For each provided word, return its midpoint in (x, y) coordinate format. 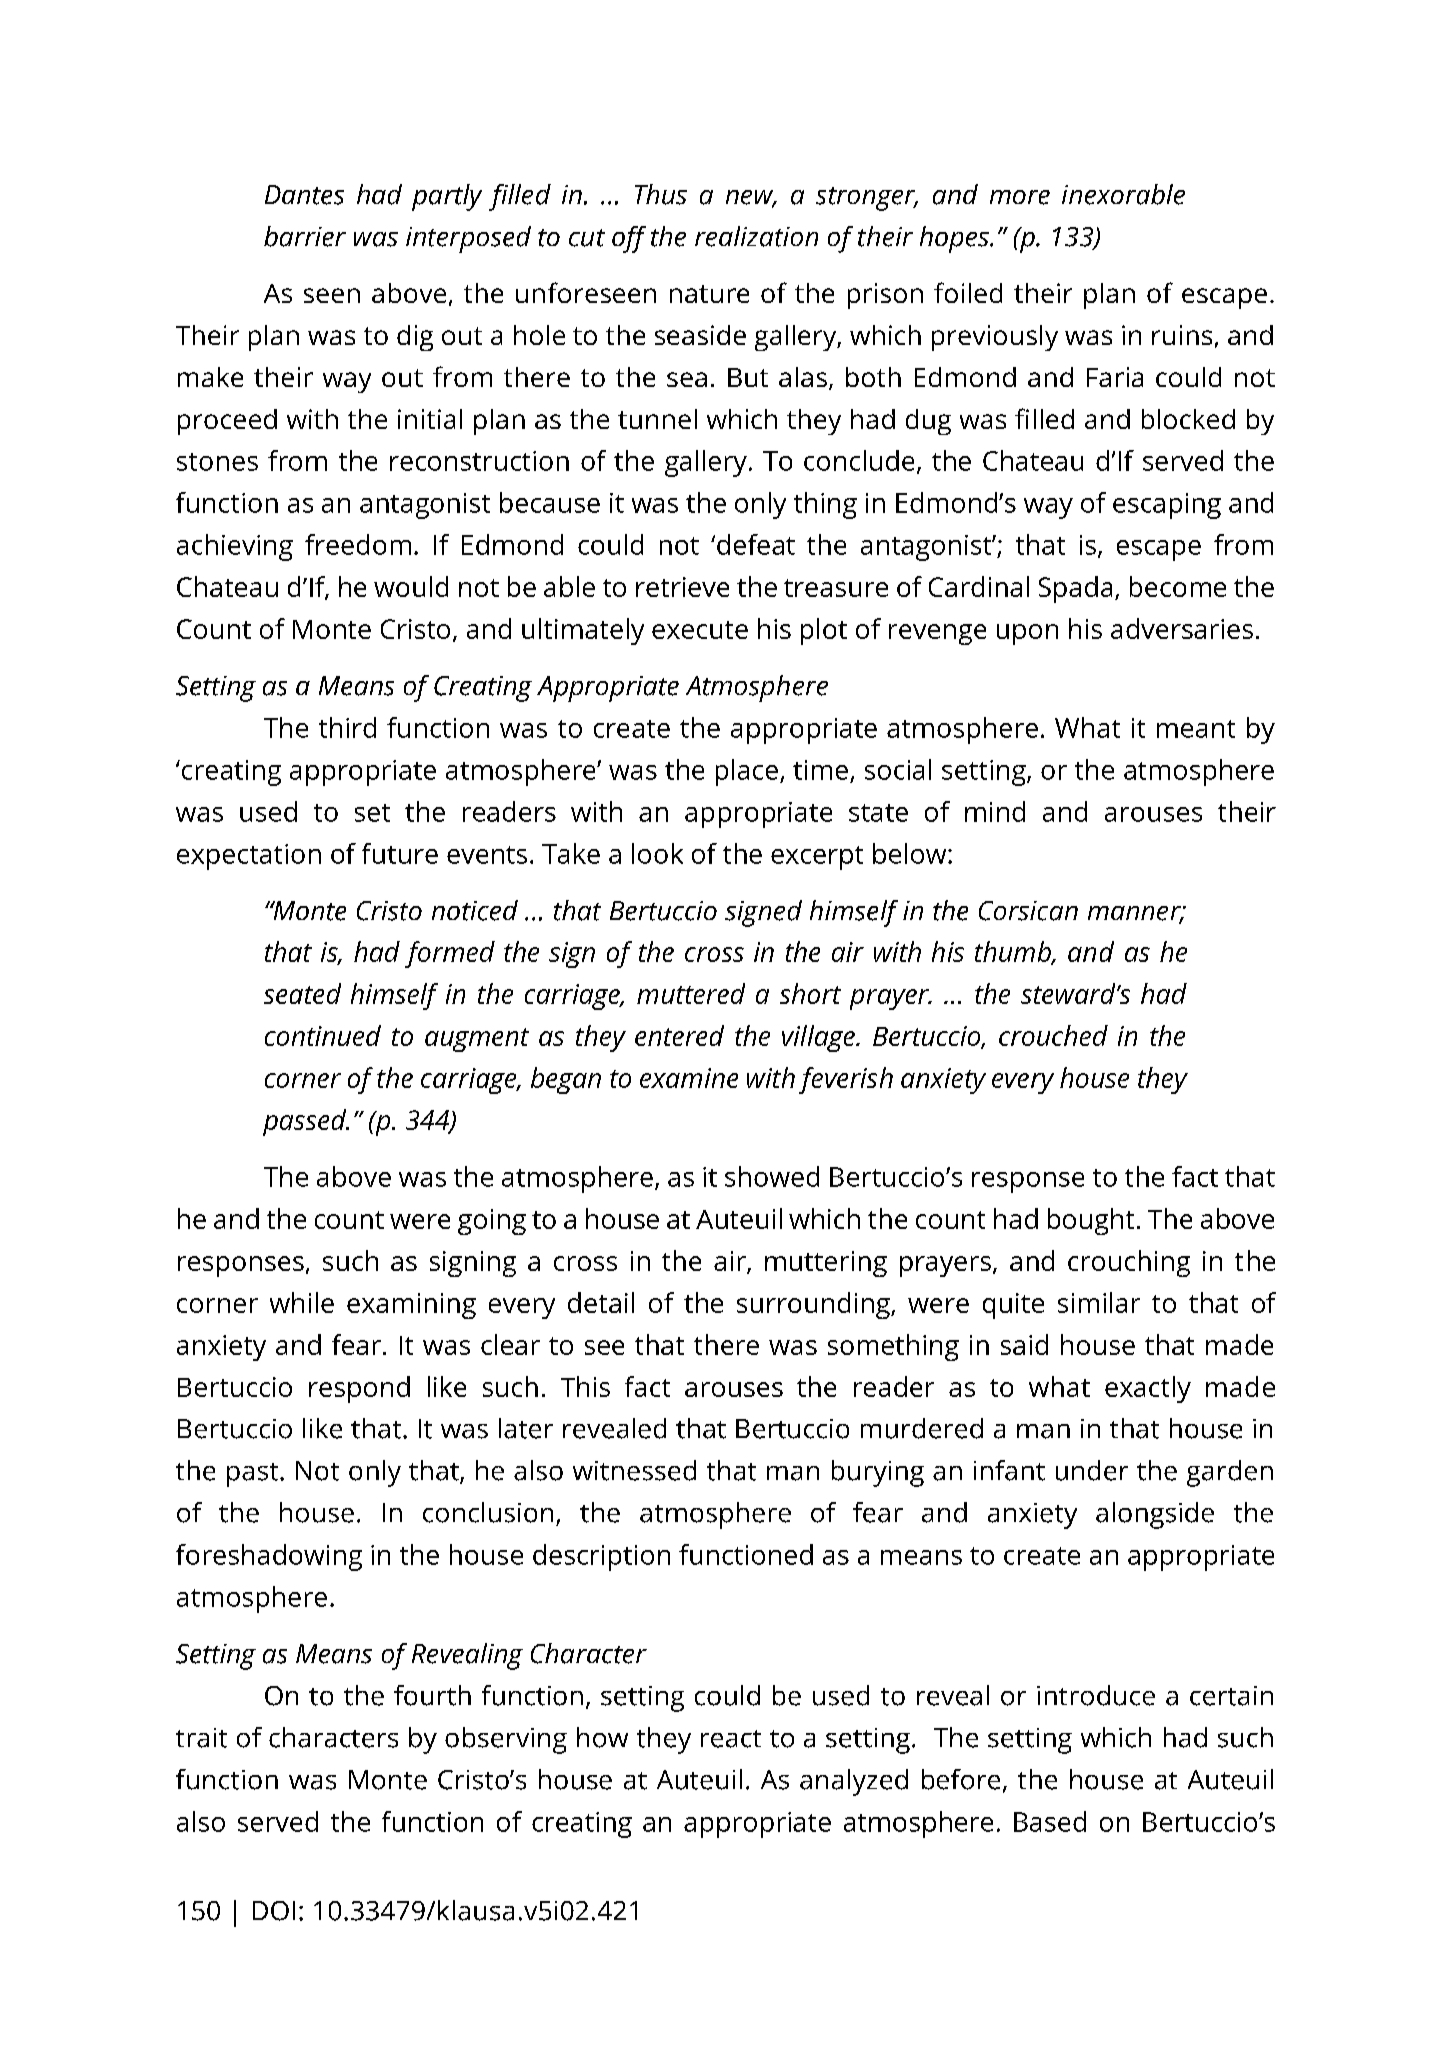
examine (689, 1078)
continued (323, 1035)
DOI (274, 1911)
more (1020, 197)
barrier (305, 236)
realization (756, 236)
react (731, 1739)
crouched (1053, 1035)
